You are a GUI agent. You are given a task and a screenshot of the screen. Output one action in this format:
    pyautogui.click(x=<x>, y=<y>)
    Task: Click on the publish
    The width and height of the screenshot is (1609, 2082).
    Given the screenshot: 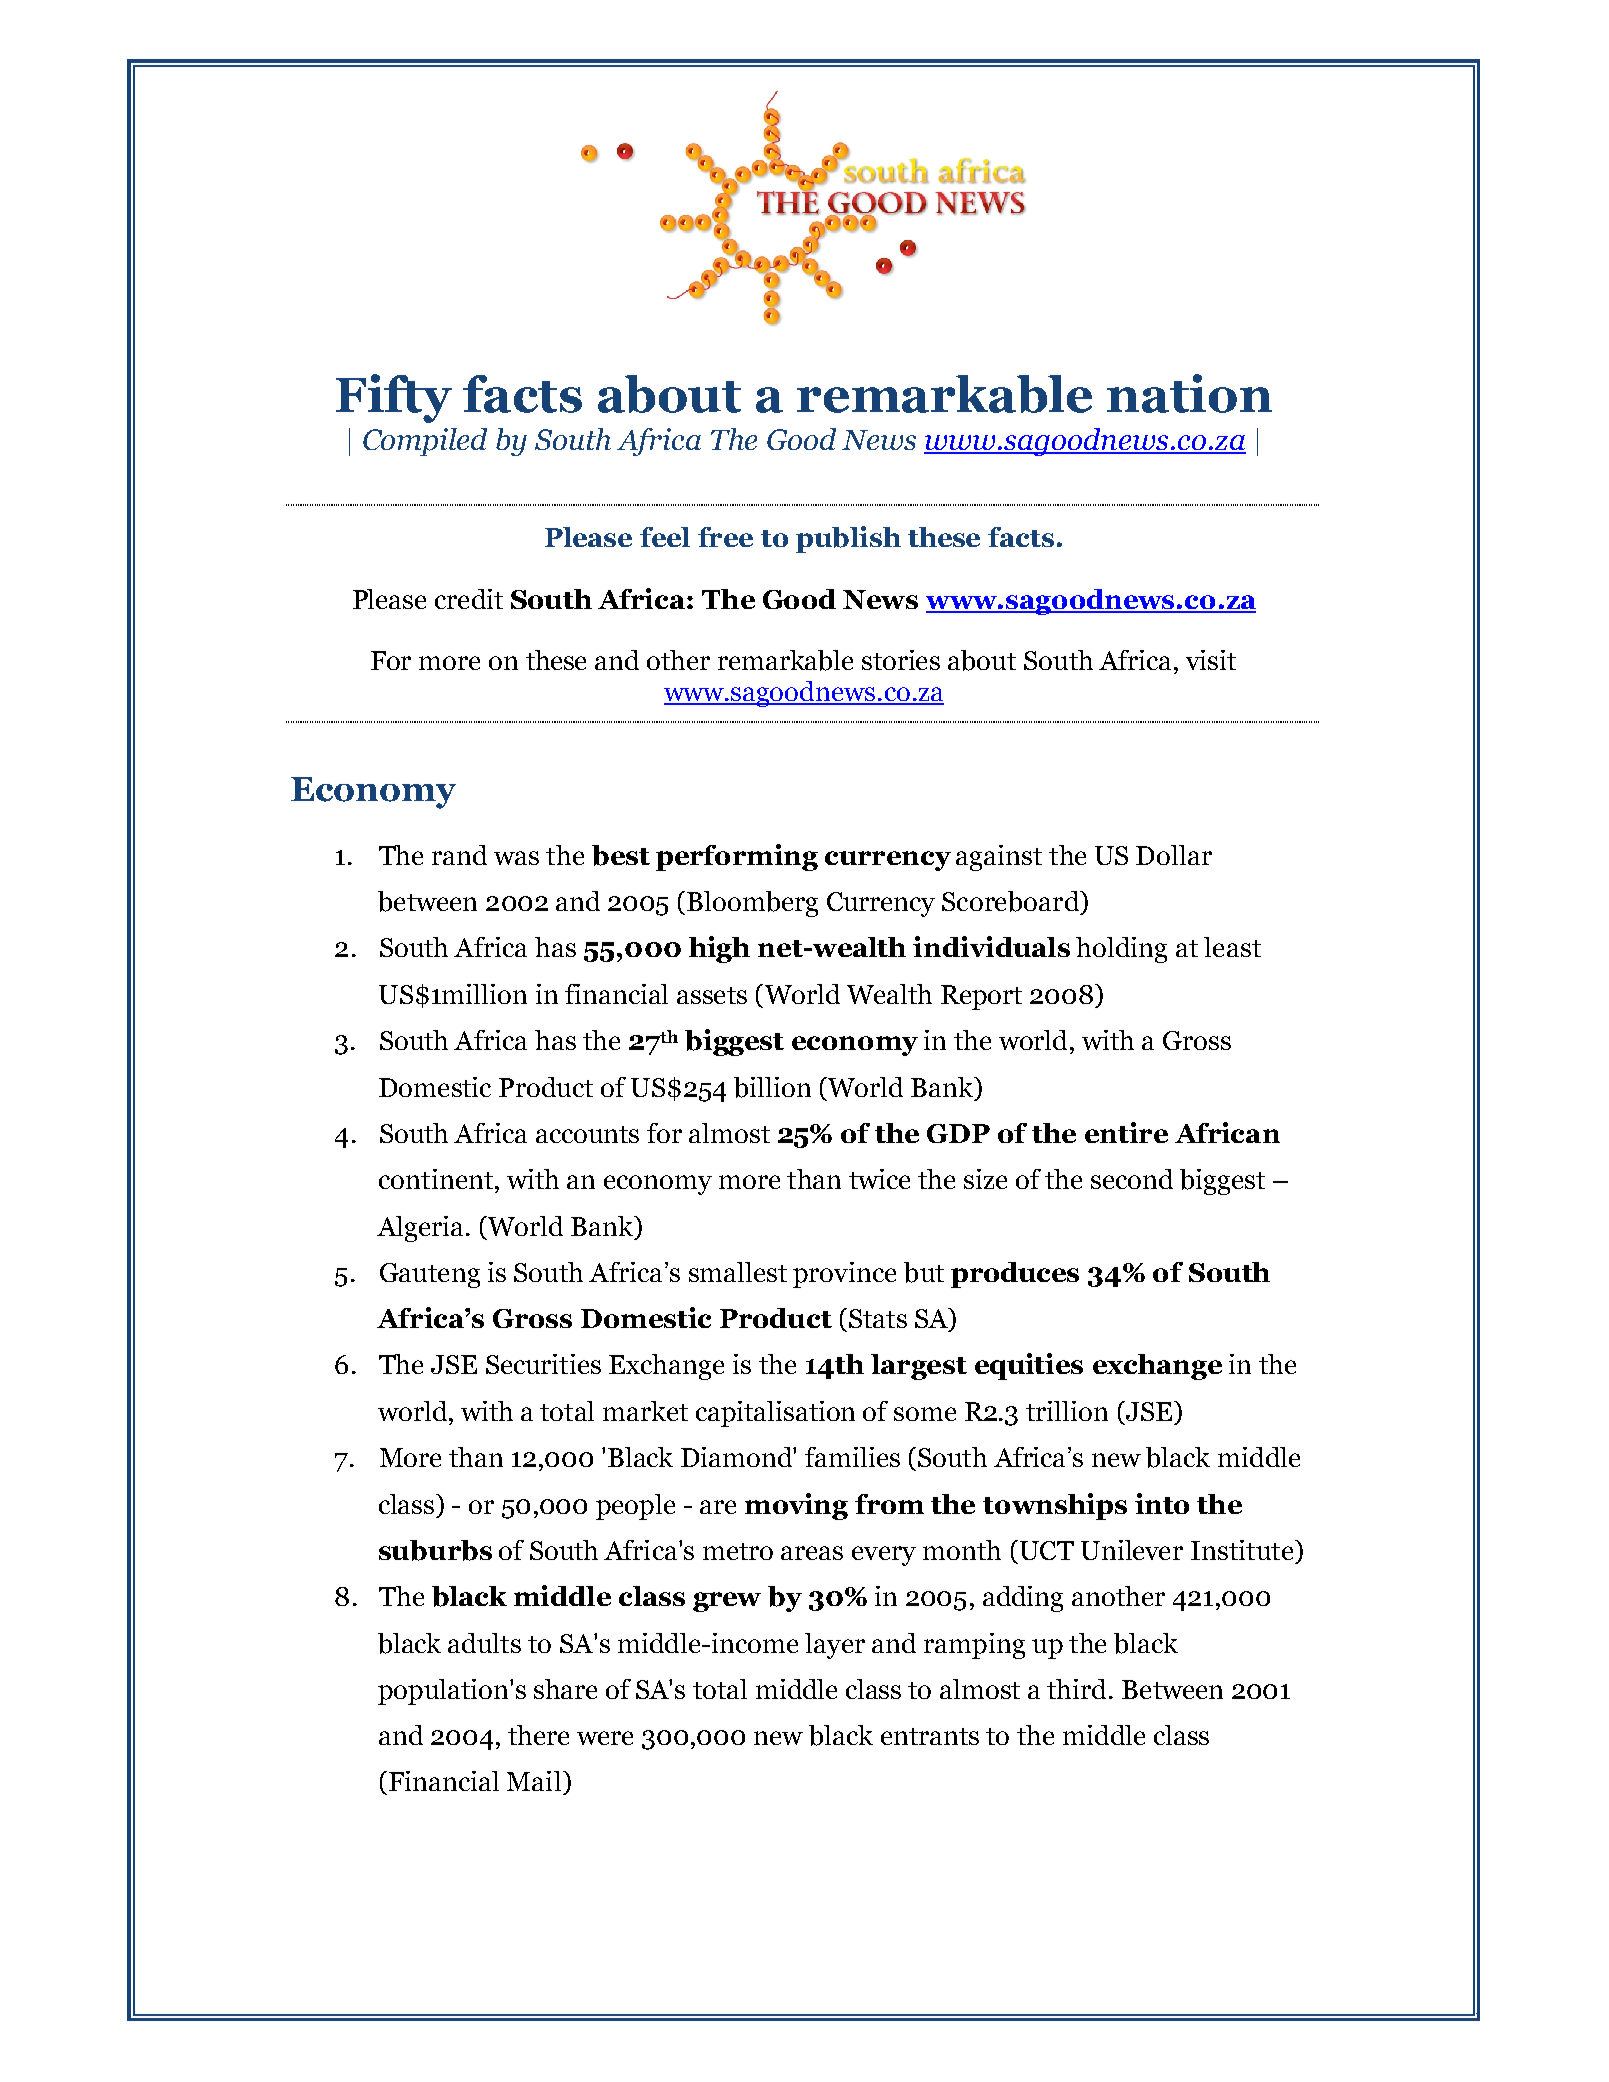 What is the action you would take?
    pyautogui.click(x=848, y=539)
